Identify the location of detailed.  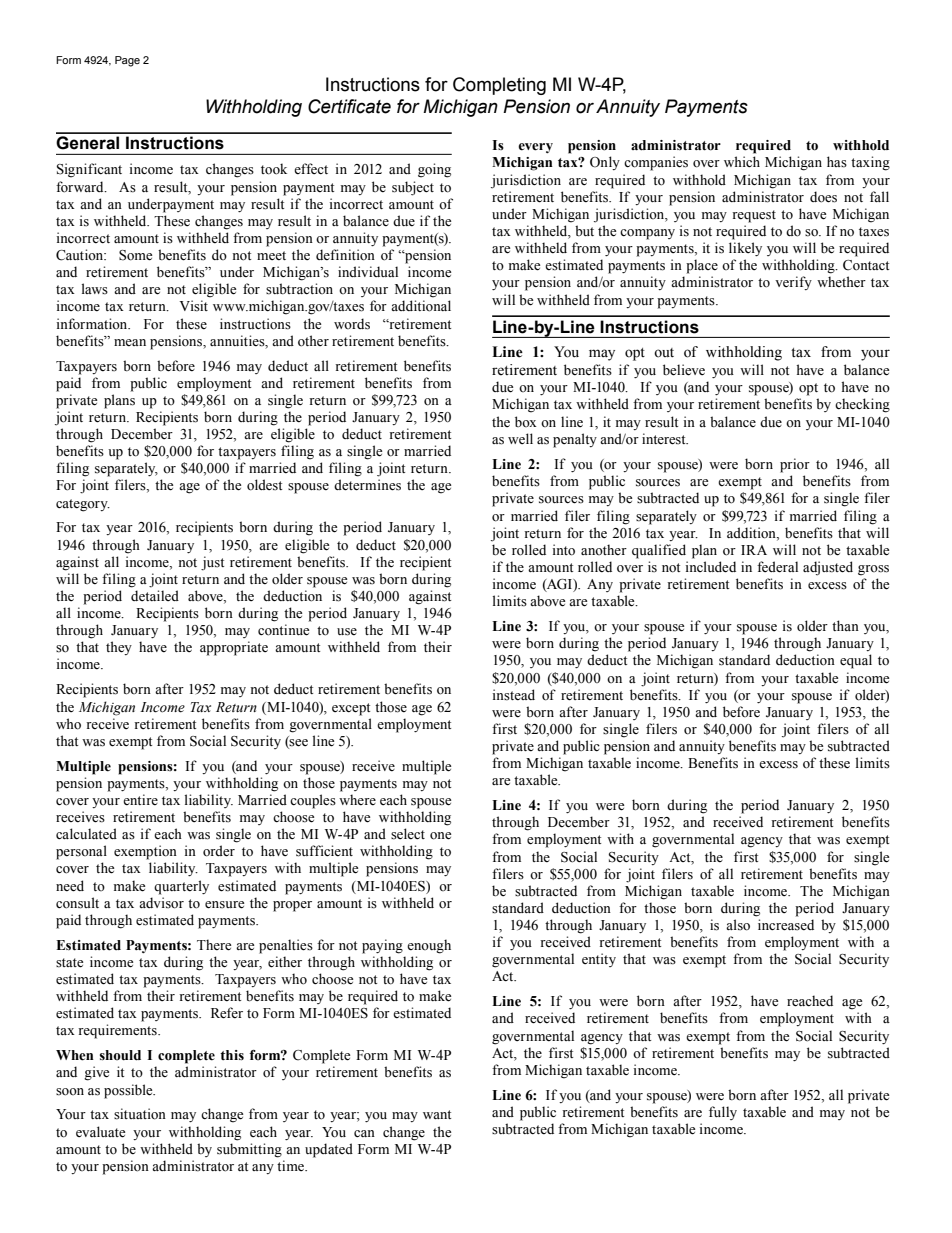
(155, 595).
